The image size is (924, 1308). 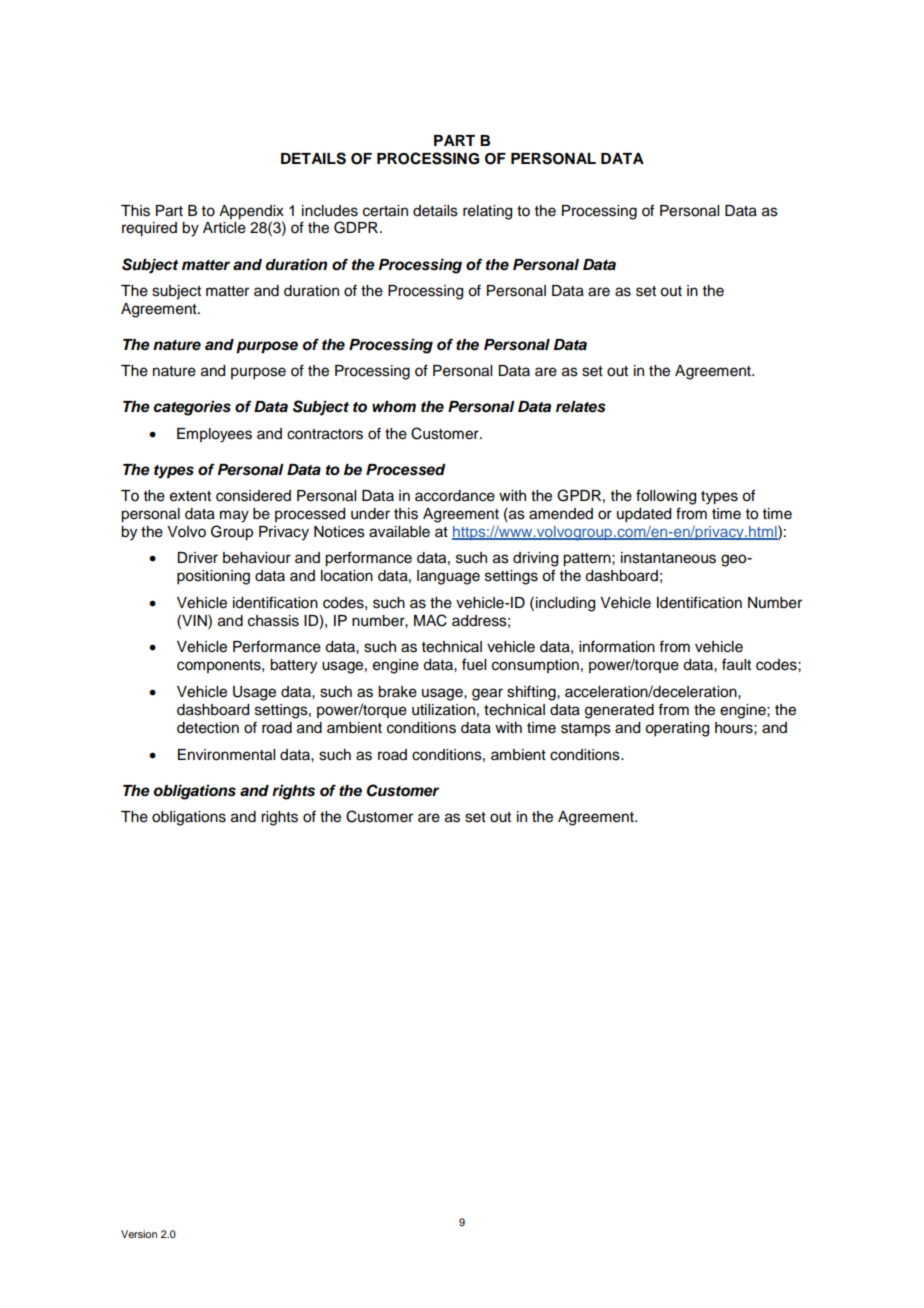 I want to click on Article, so click(x=224, y=228).
